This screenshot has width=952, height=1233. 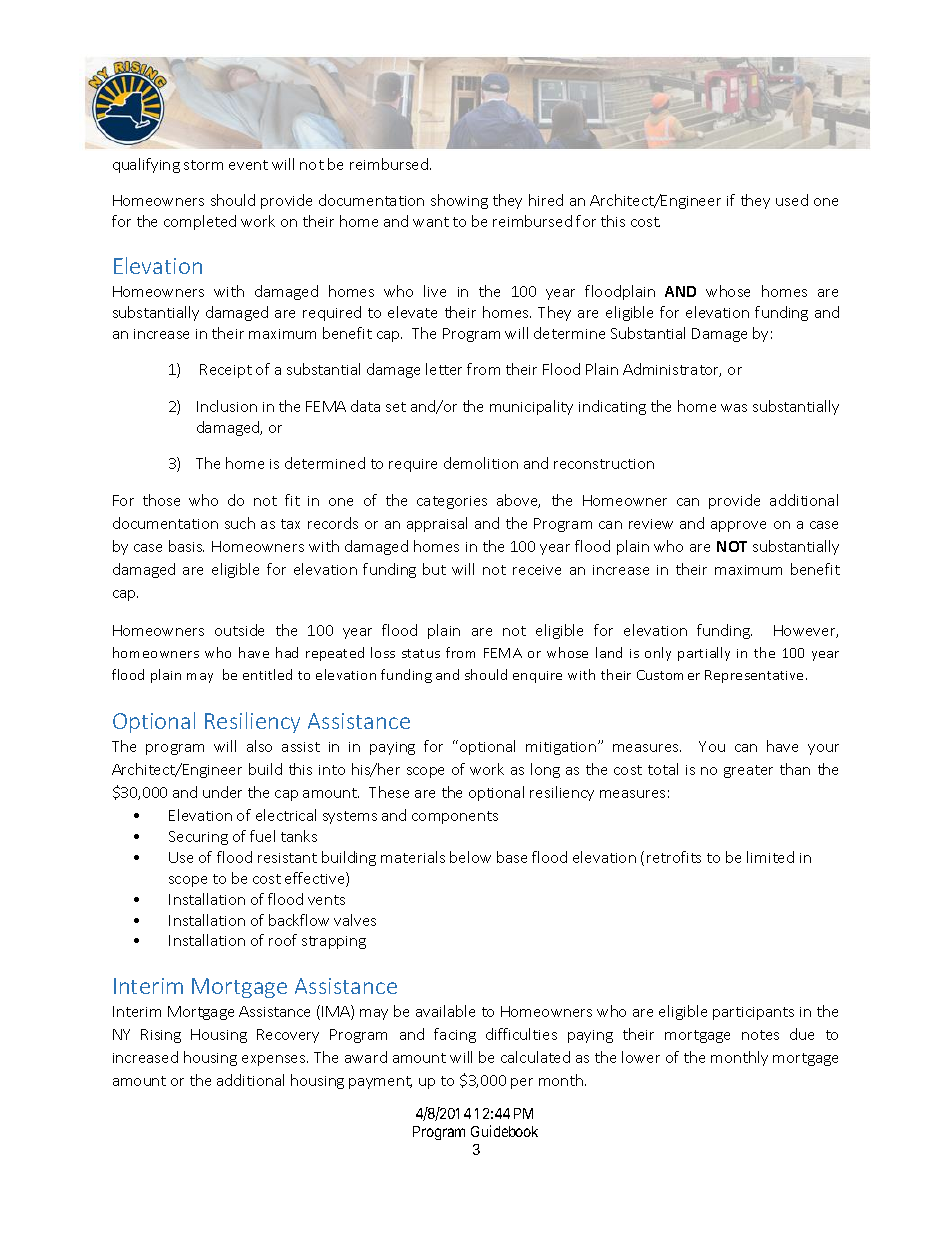 What do you see at coordinates (275, 1060) in the screenshot?
I see `expenses` at bounding box center [275, 1060].
